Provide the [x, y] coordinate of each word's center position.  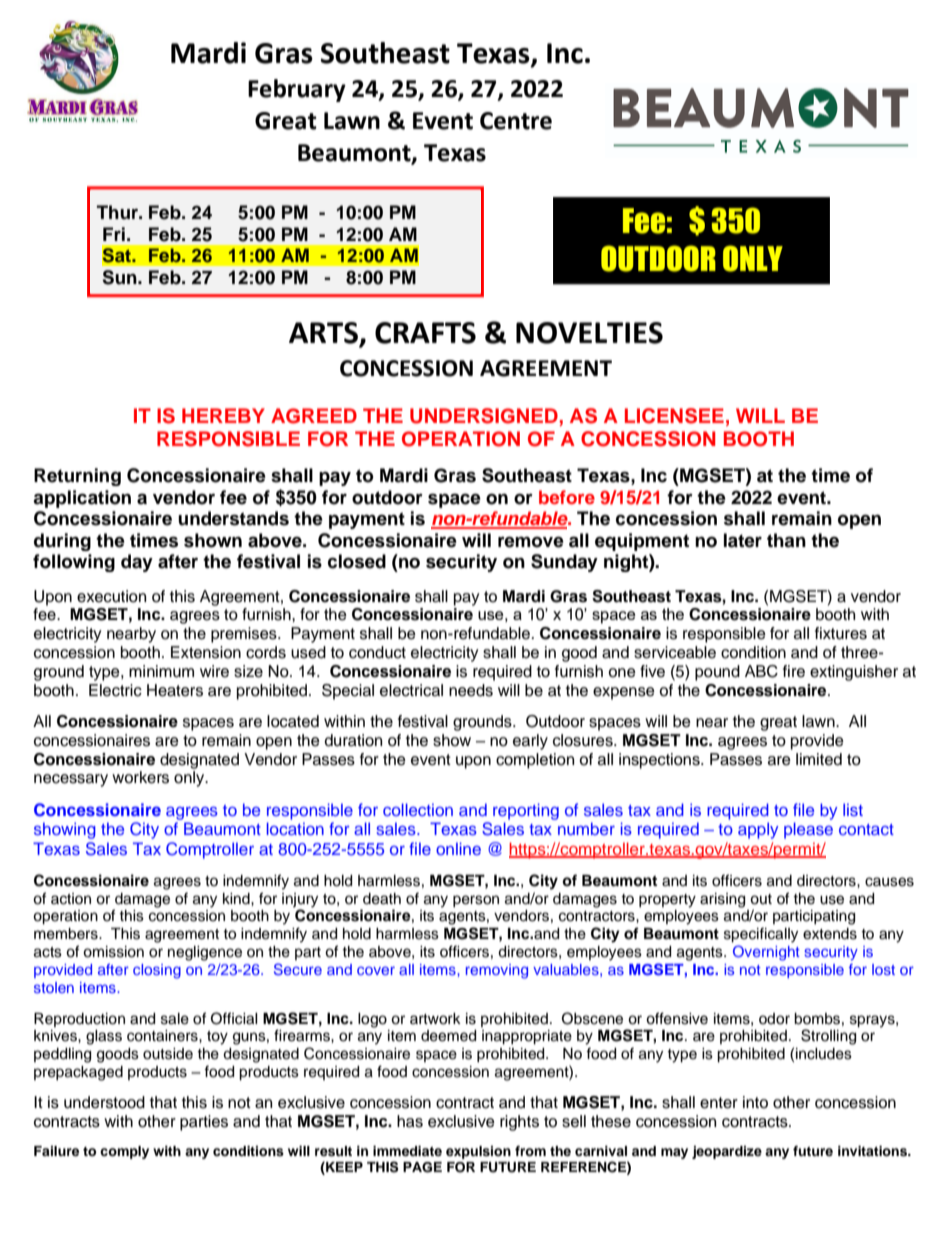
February [297, 90]
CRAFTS [425, 333]
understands [233, 518]
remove [531, 542]
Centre [516, 121]
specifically [761, 935]
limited [819, 759]
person [476, 901]
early [530, 742]
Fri [114, 234]
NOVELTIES [589, 333]
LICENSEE [674, 416]
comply [124, 1152]
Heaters [175, 690]
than [786, 540]
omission [113, 952]
